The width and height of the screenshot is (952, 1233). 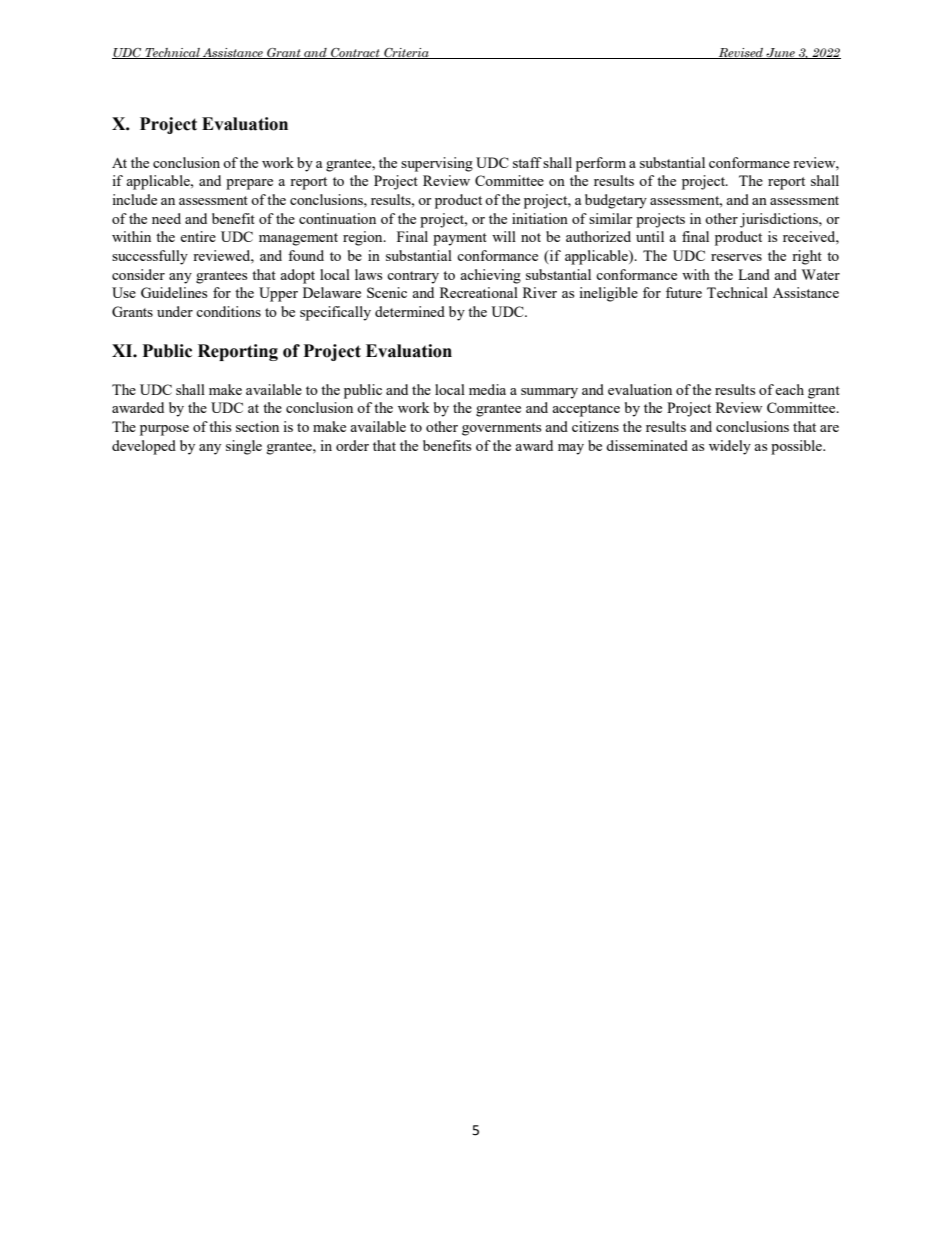 What do you see at coordinates (220, 426) in the screenshot?
I see `this` at bounding box center [220, 426].
